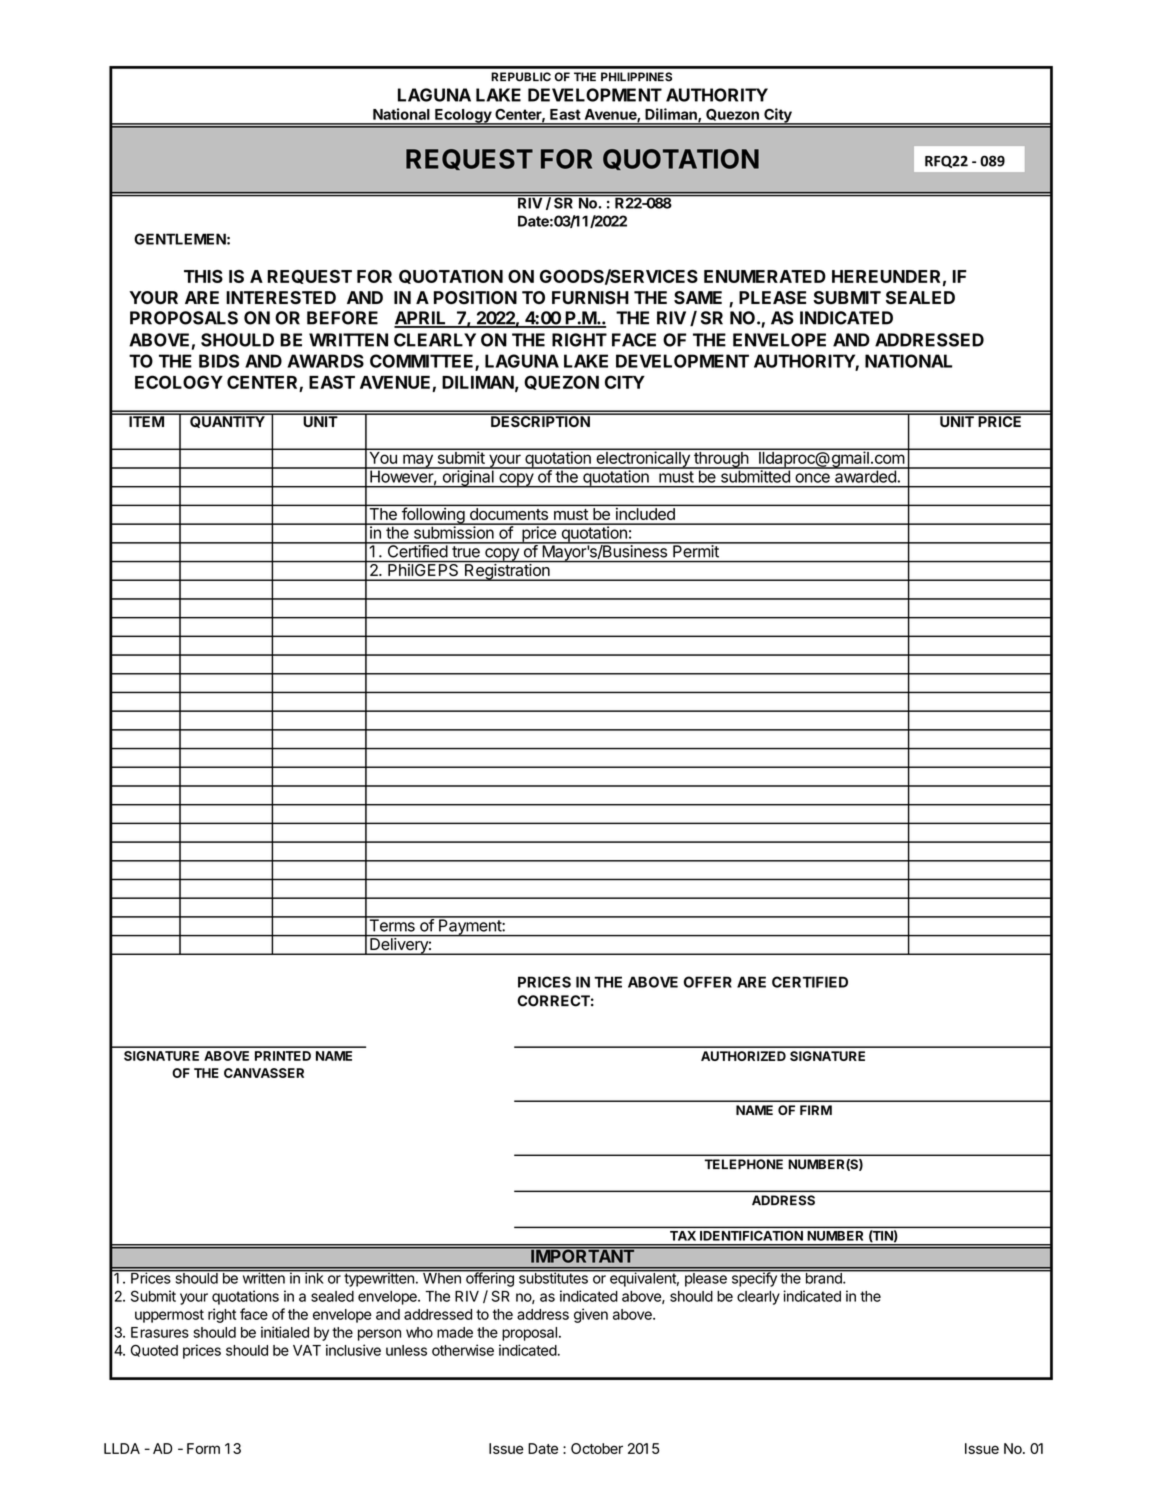 The height and width of the screenshot is (1487, 1149). Describe the element at coordinates (283, 1056) in the screenshot. I see `PRINTED` at that location.
